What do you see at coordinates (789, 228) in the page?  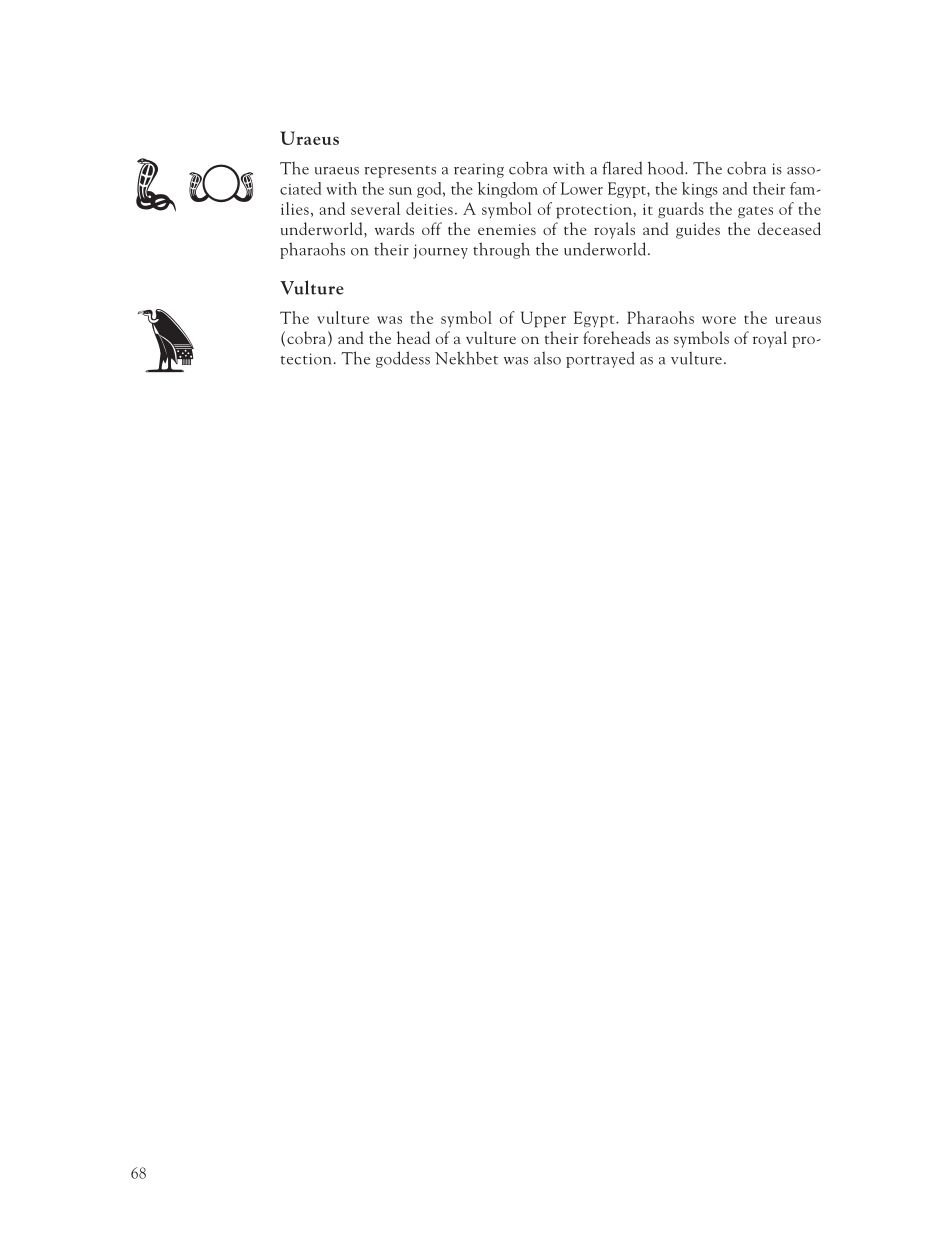 I see `deceased` at bounding box center [789, 228].
